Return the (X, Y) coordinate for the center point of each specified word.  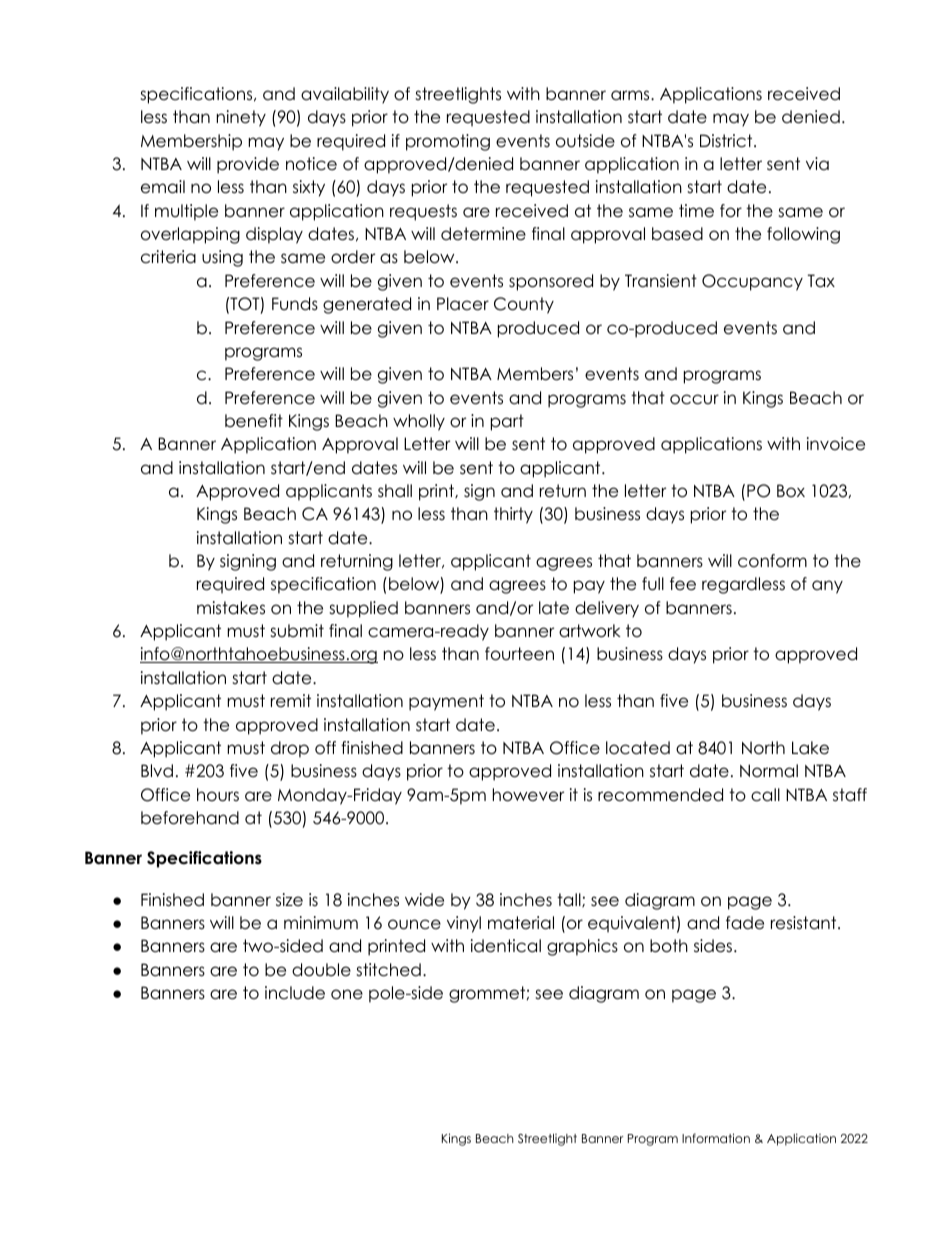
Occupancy (752, 282)
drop (290, 749)
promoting (448, 142)
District (727, 141)
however (528, 795)
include (295, 993)
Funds (295, 304)
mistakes (231, 608)
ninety (241, 118)
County (524, 305)
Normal (769, 771)
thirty (513, 515)
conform (772, 561)
